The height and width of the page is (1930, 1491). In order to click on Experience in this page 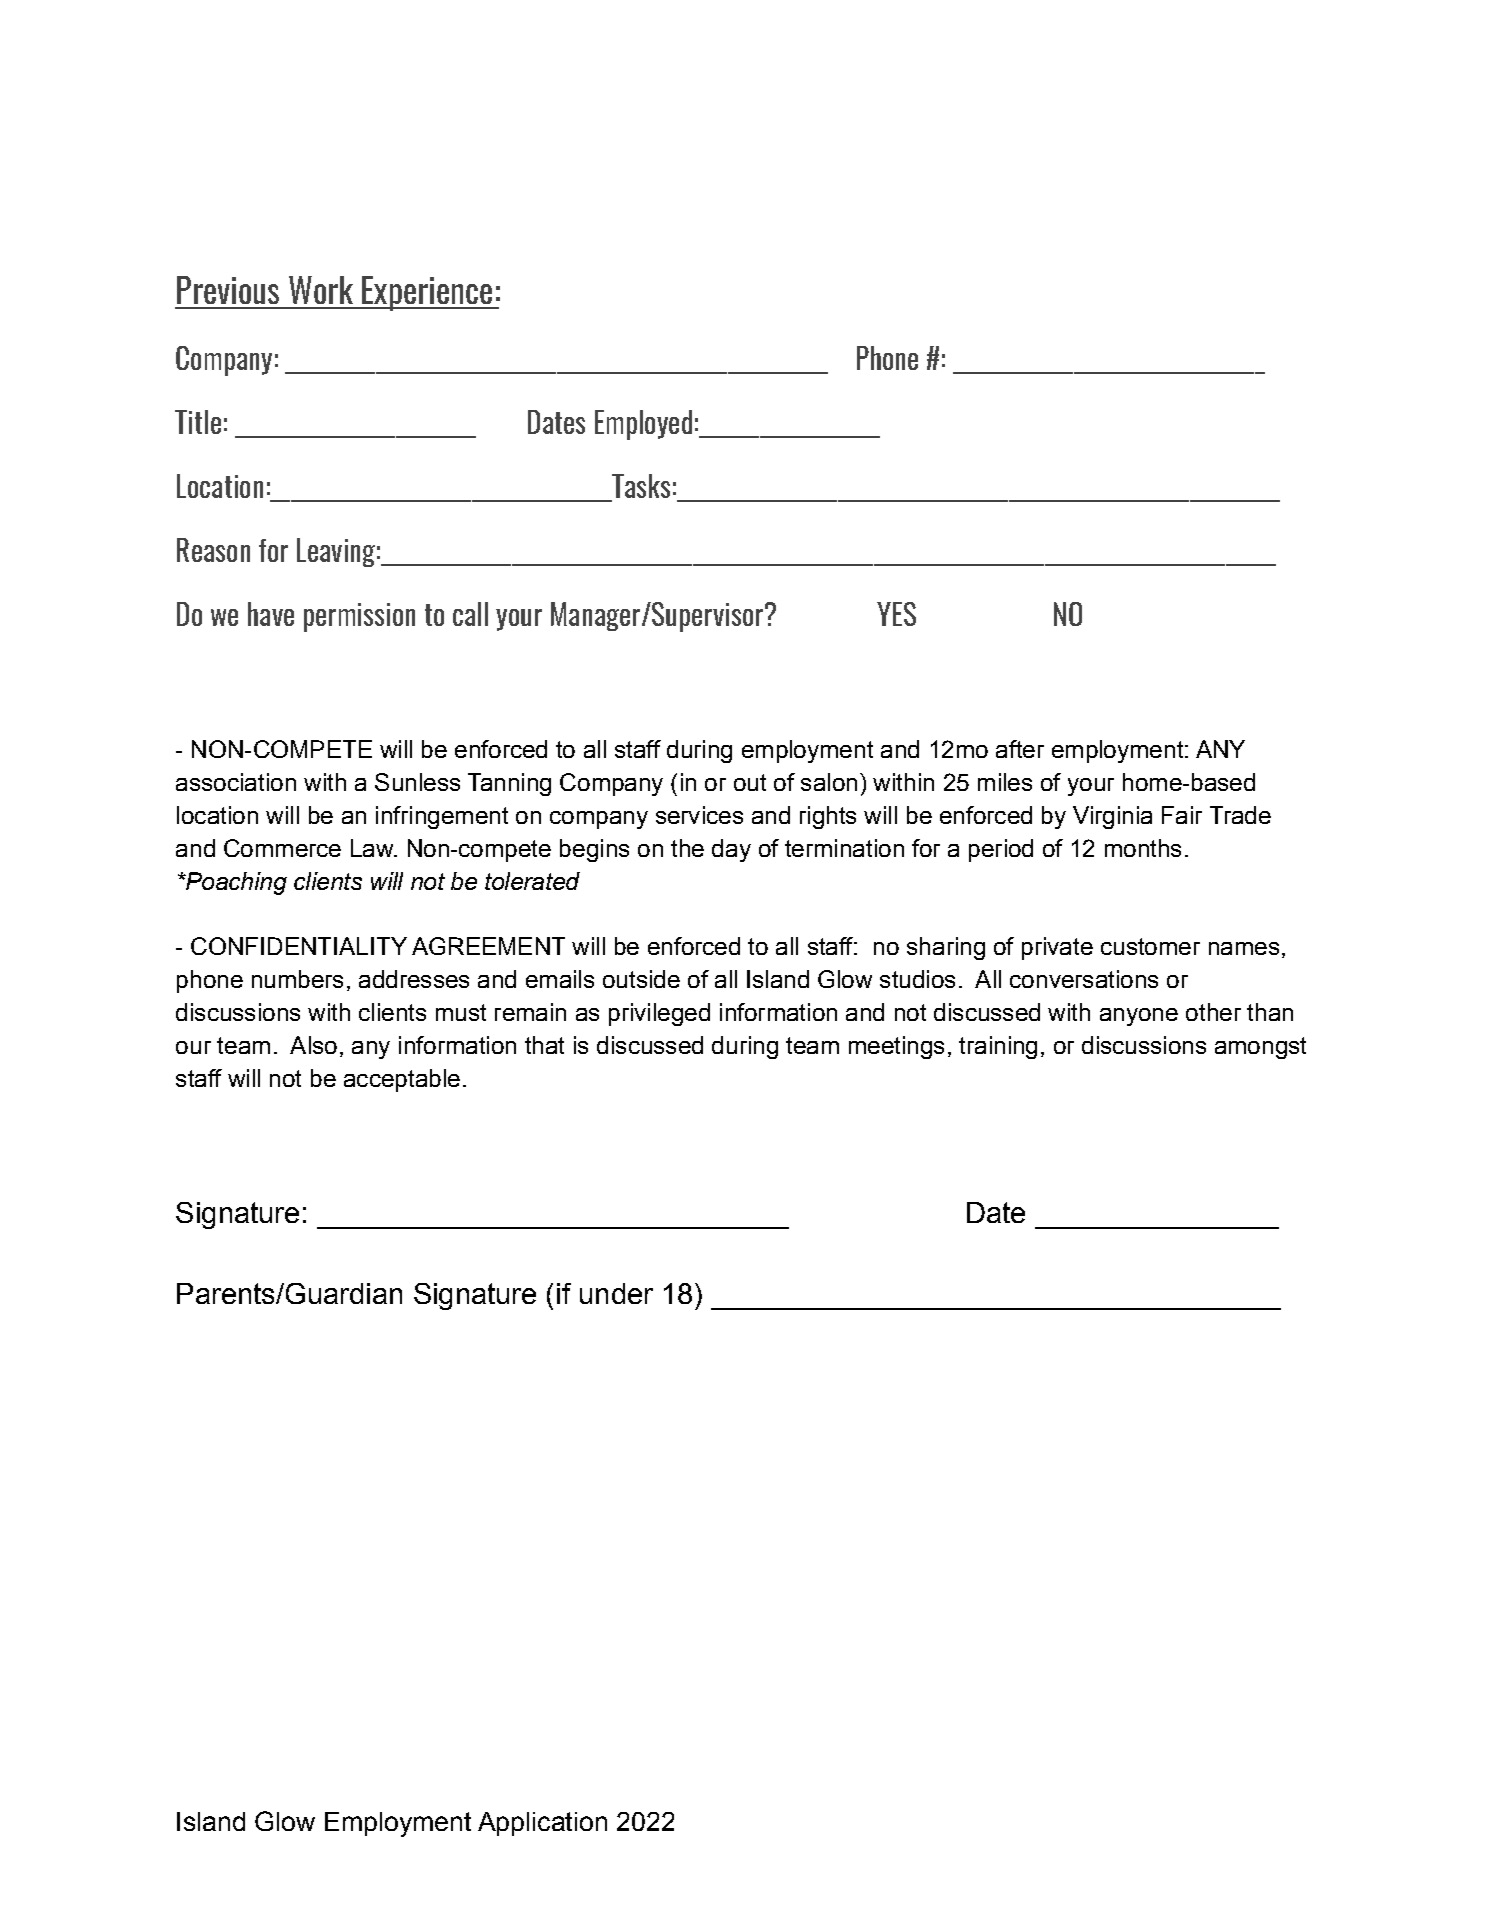, I will do `click(427, 293)`.
